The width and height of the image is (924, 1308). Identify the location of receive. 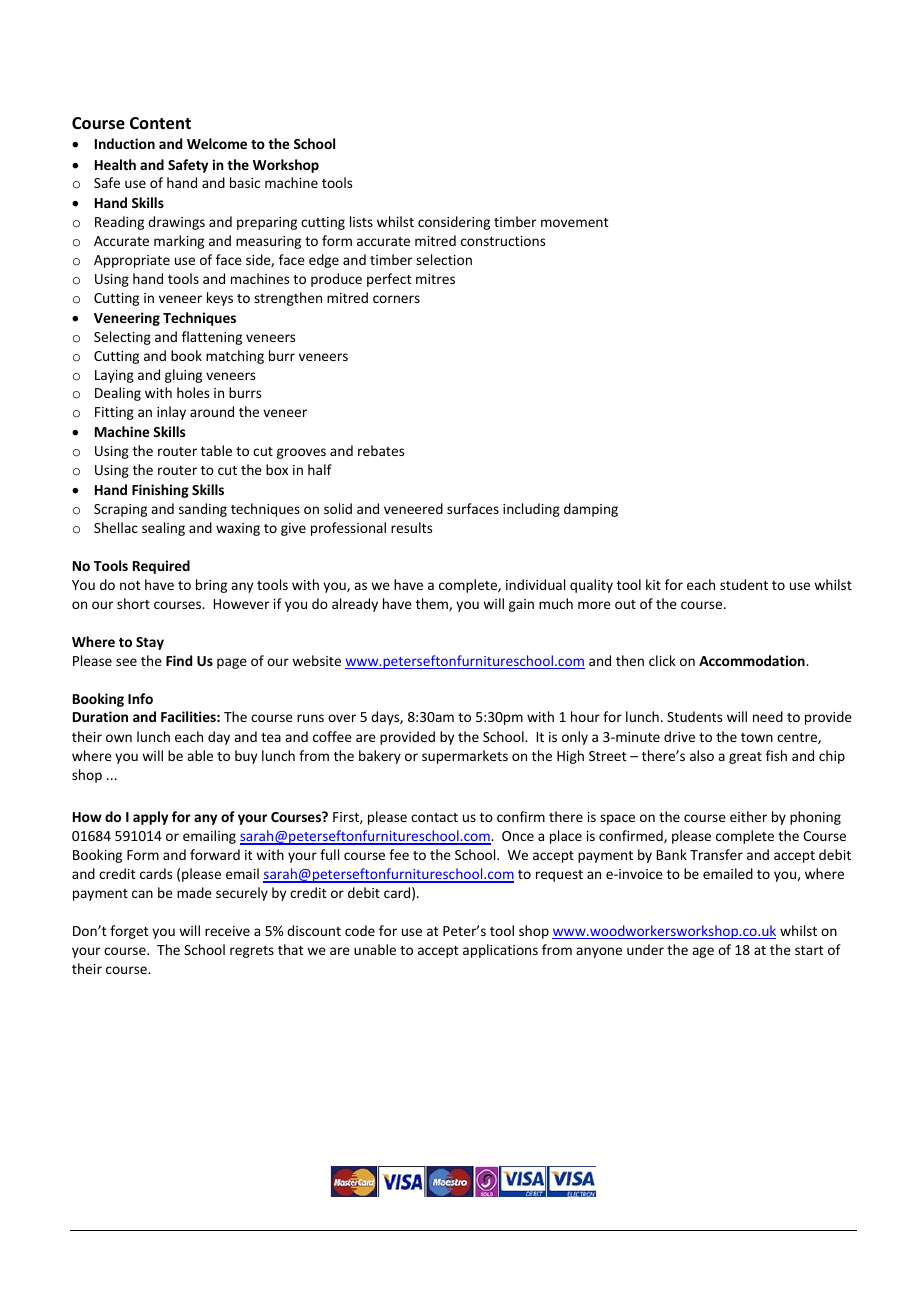
(227, 931).
